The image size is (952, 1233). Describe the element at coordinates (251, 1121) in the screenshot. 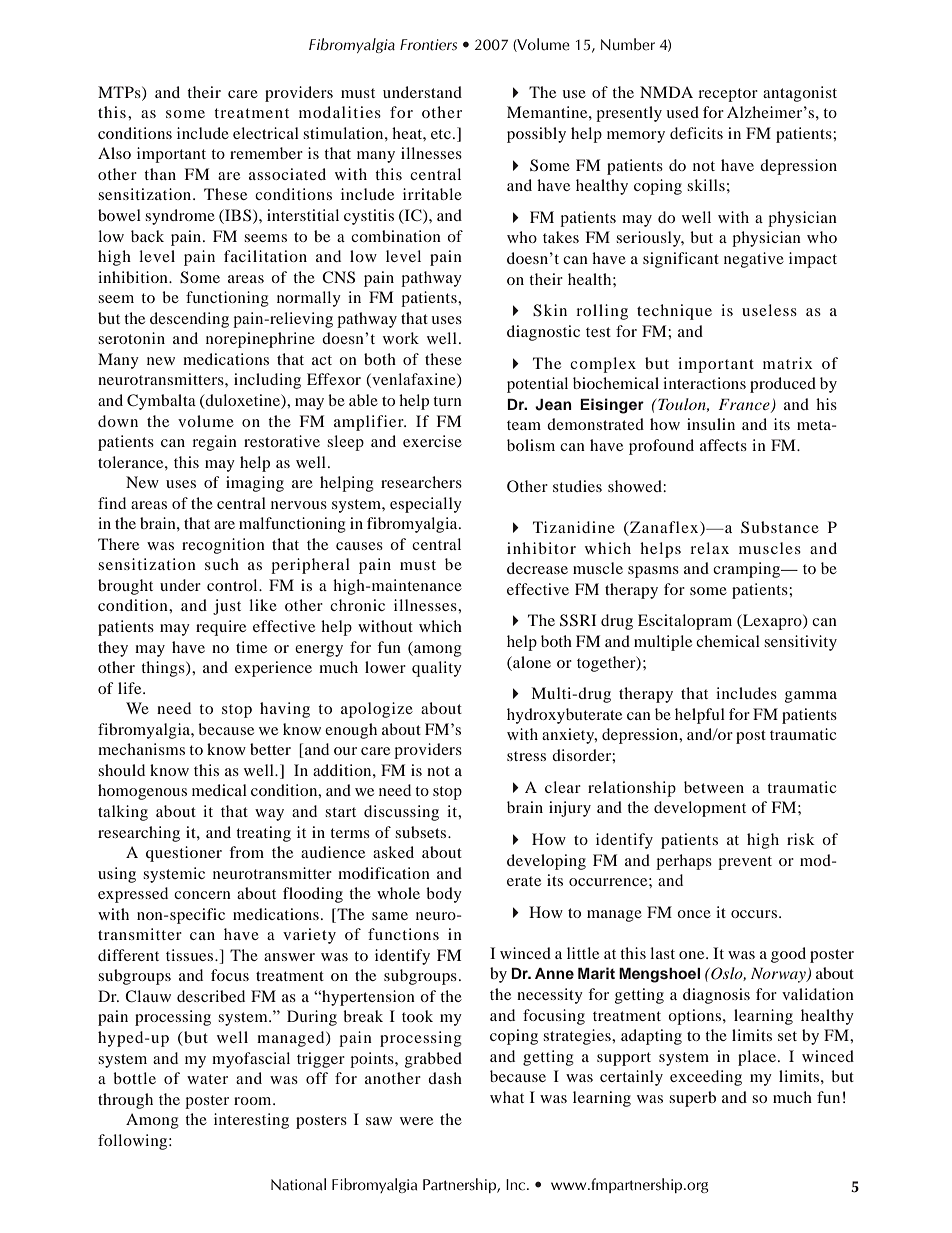

I see `interesting` at that location.
